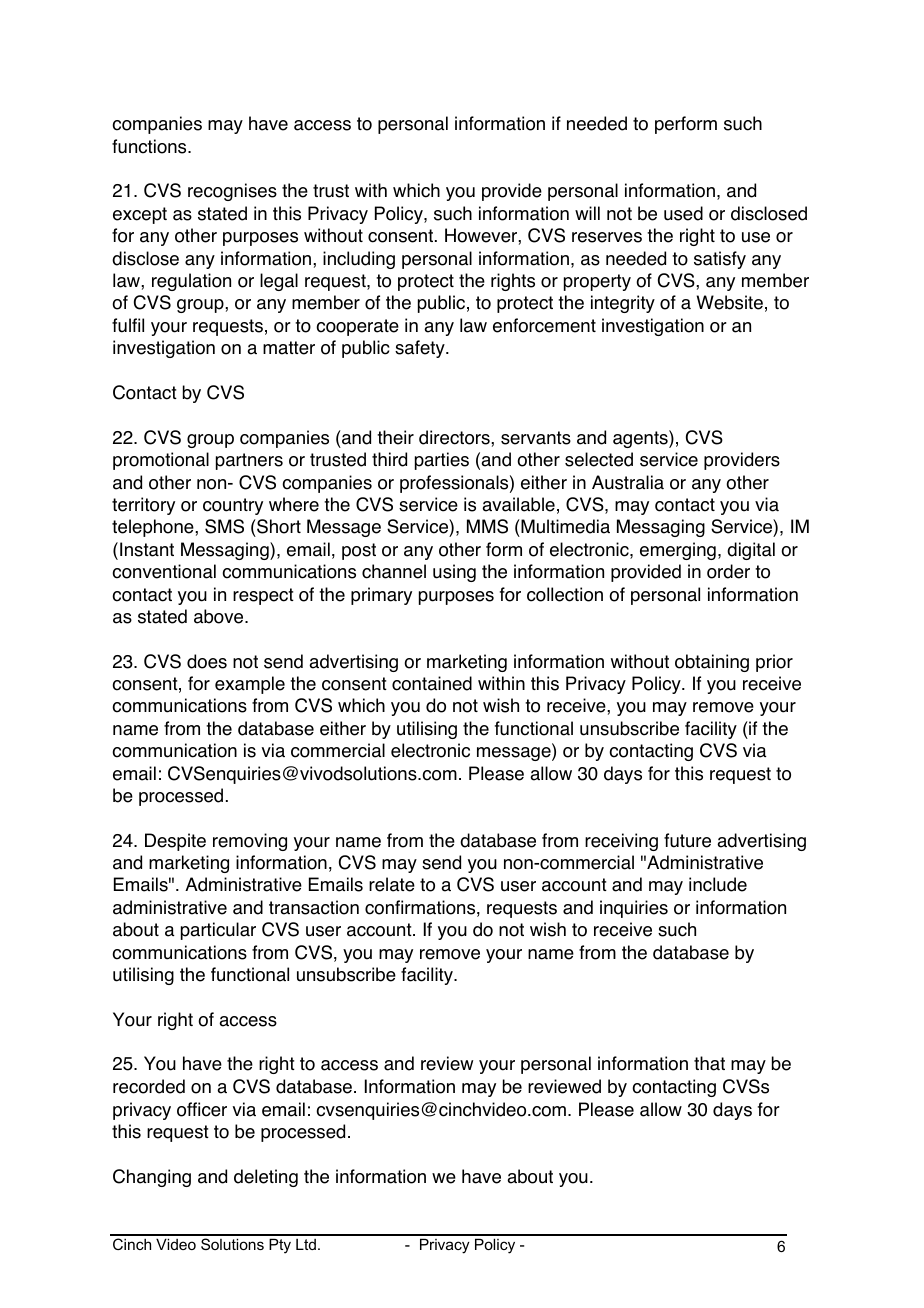 This image has width=924, height=1308. Describe the element at coordinates (392, 884) in the image. I see `relate` at that location.
